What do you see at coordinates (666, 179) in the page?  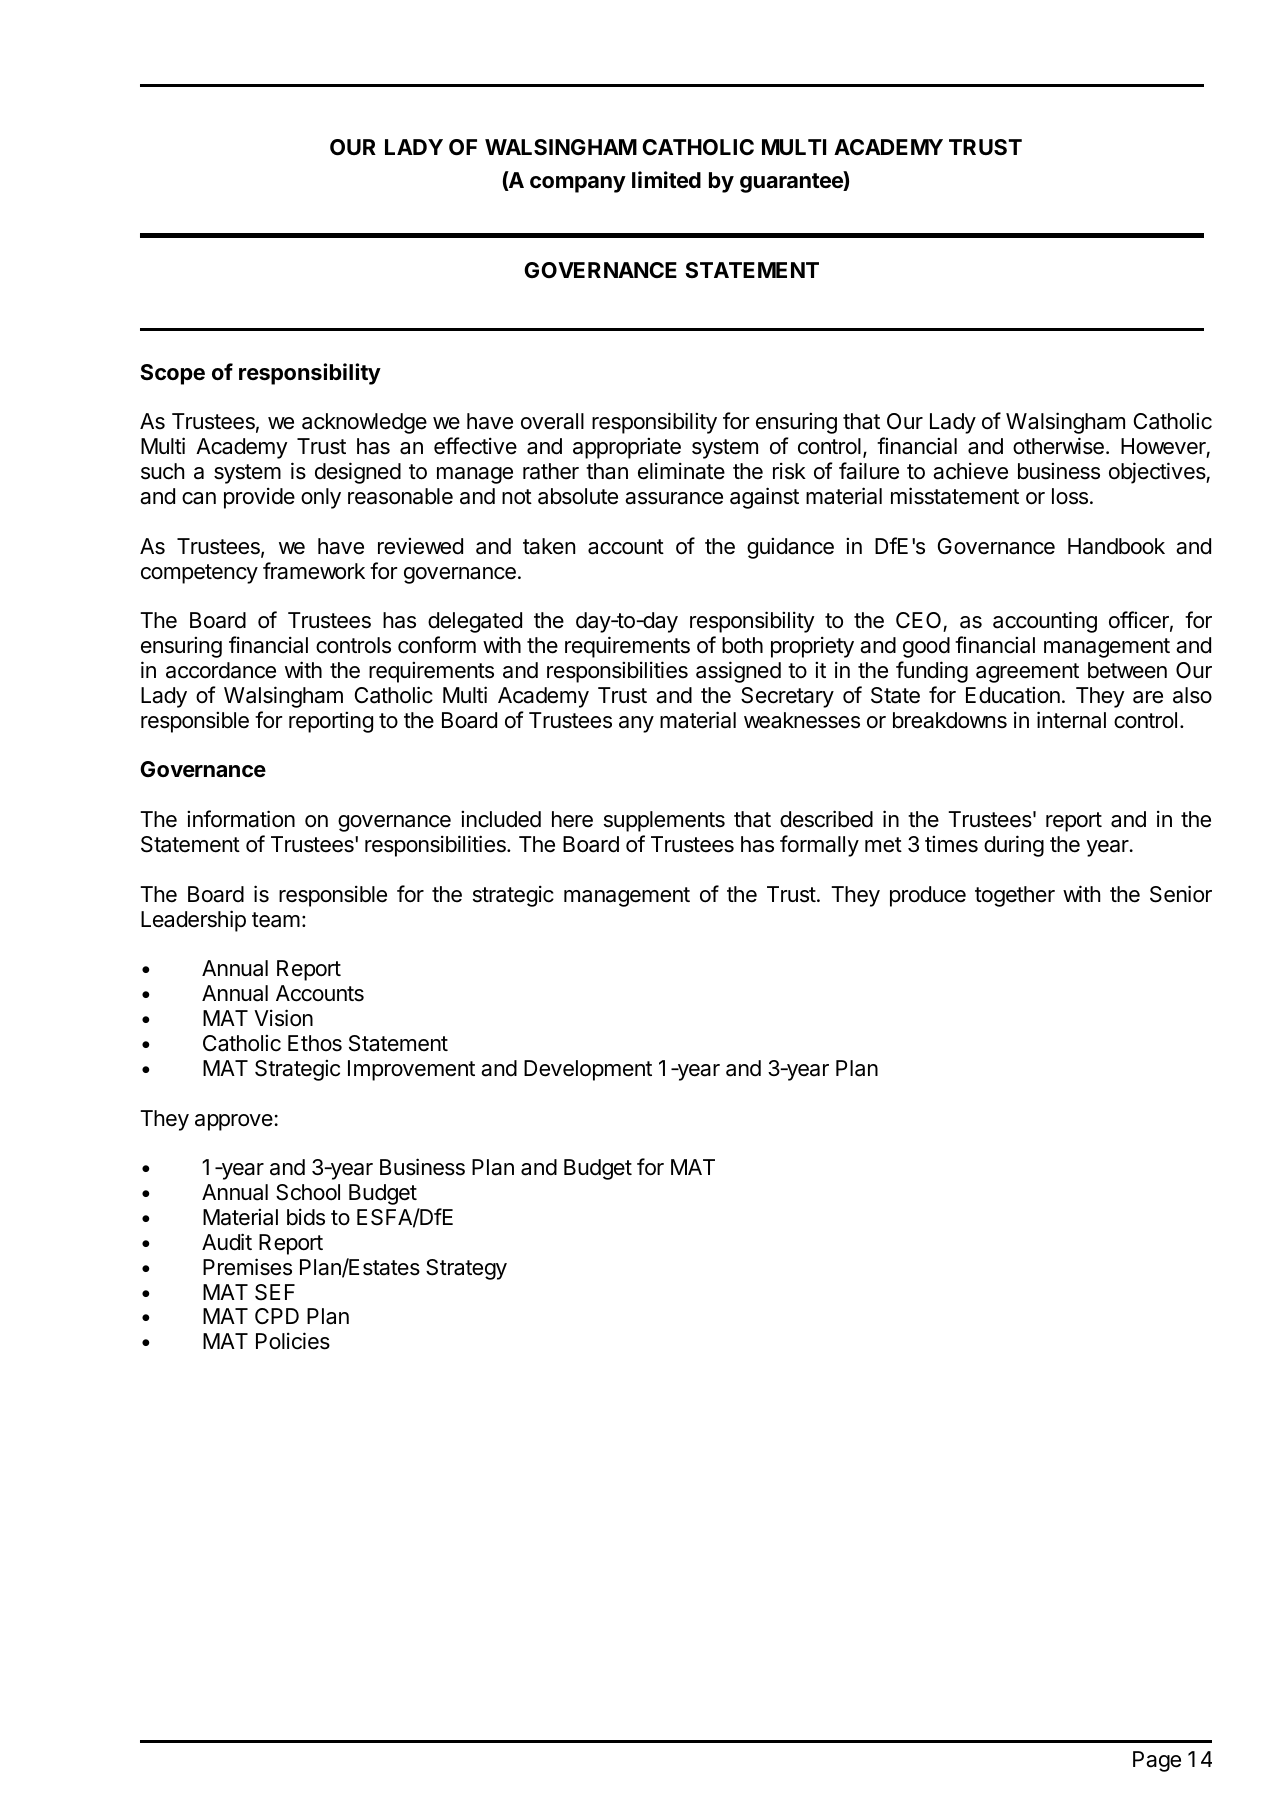 I see `limited` at bounding box center [666, 179].
